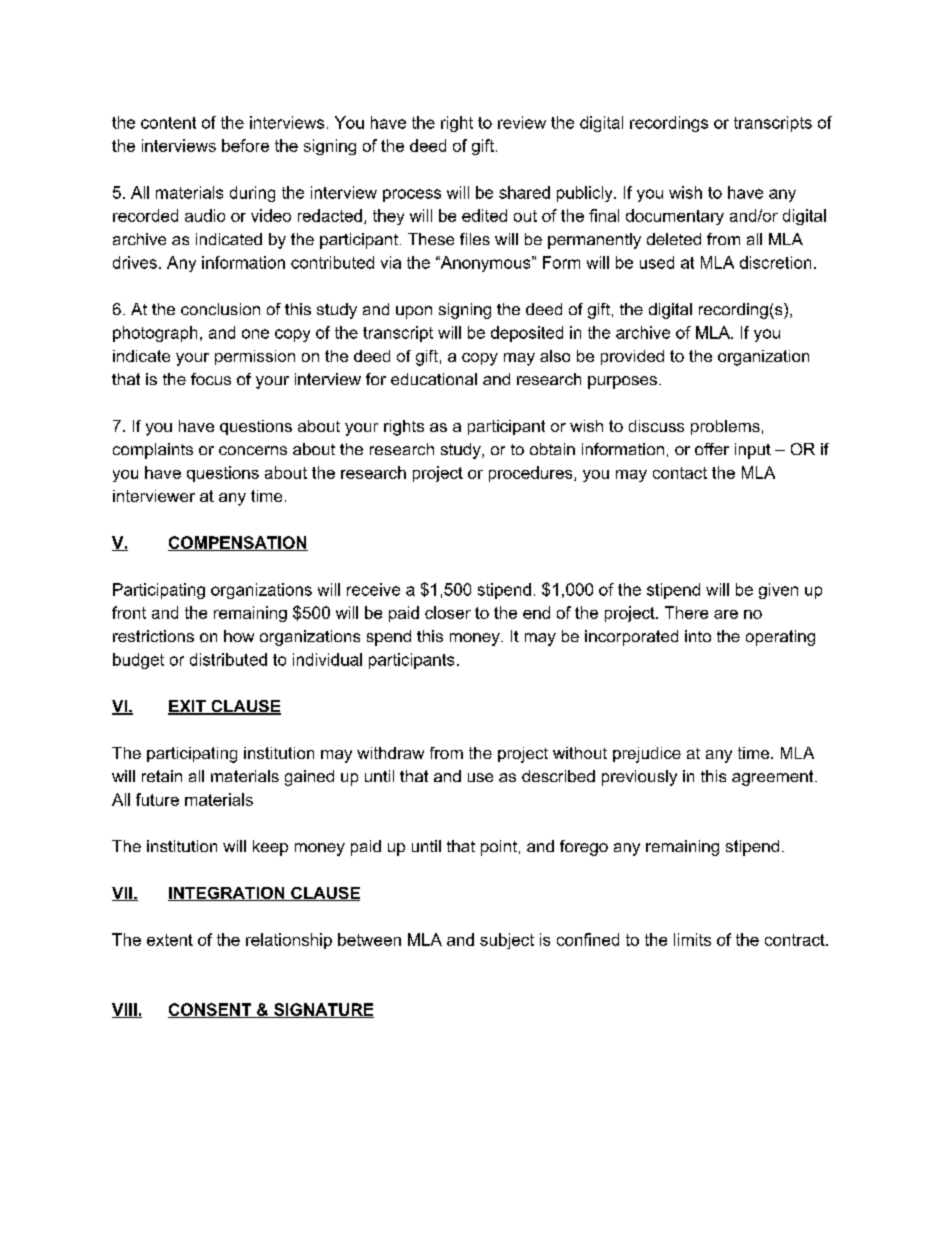 The width and height of the page is (952, 1233). Describe the element at coordinates (675, 217) in the page. I see `documentary` at that location.
